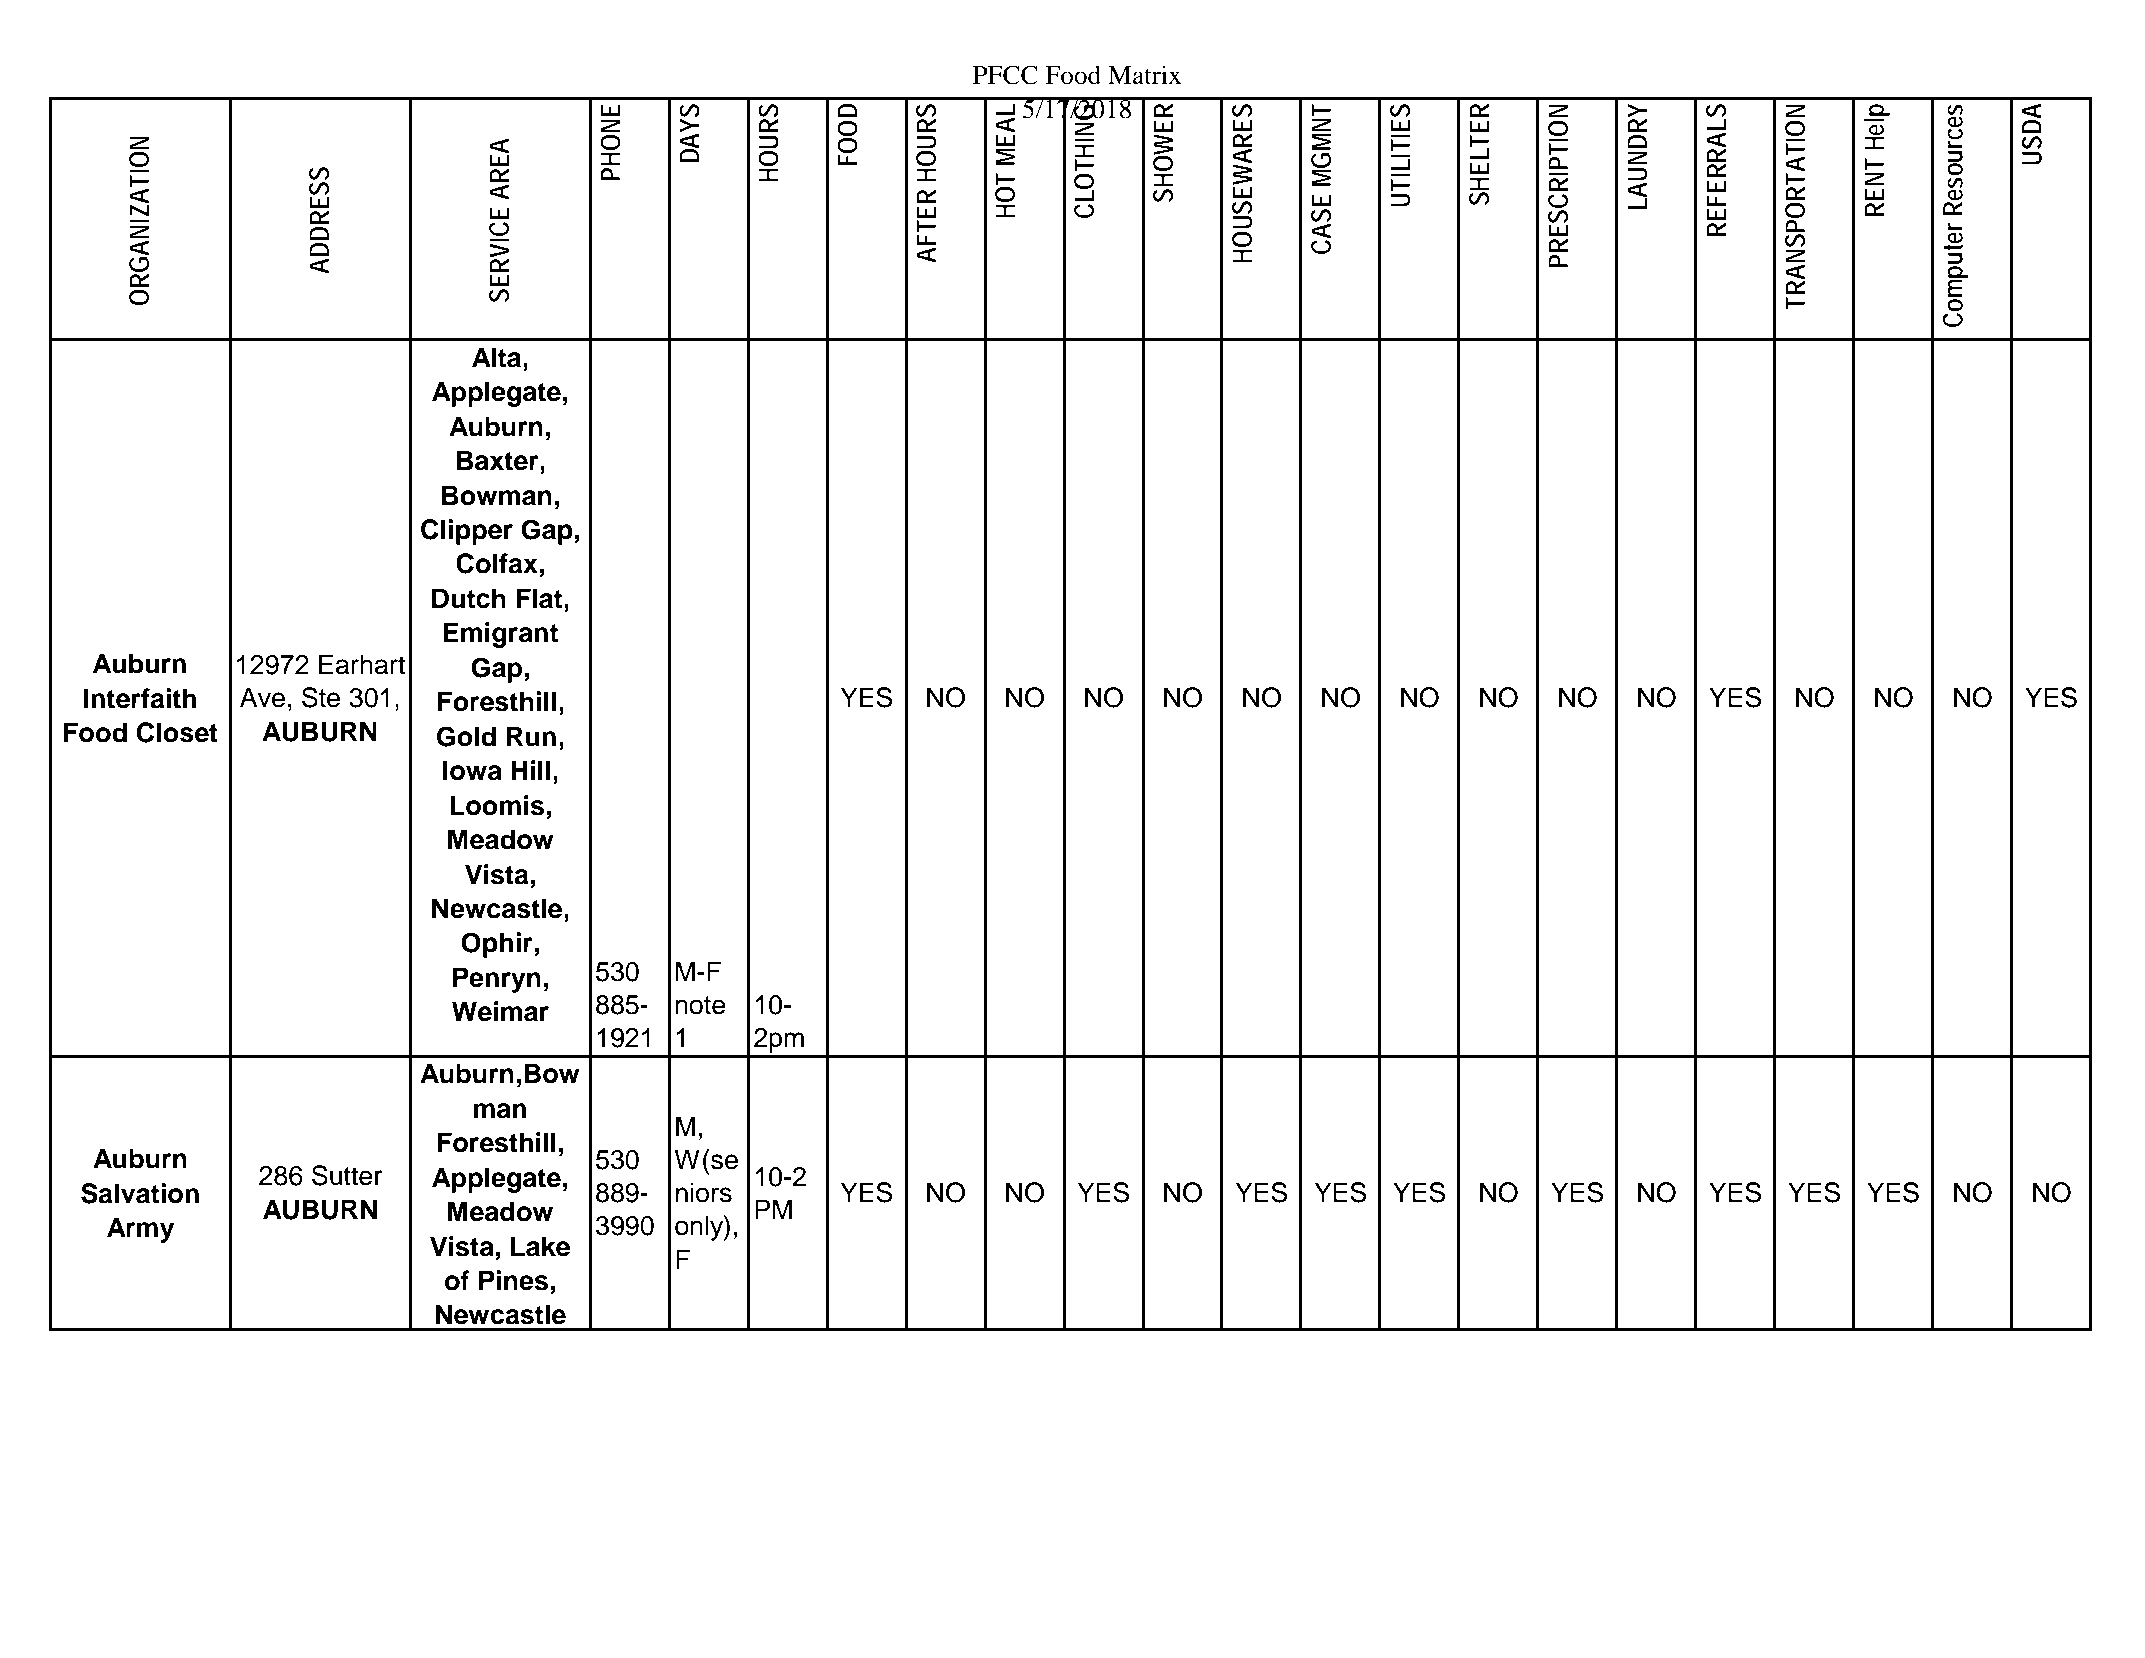  I want to click on Matrix, so click(1144, 75).
